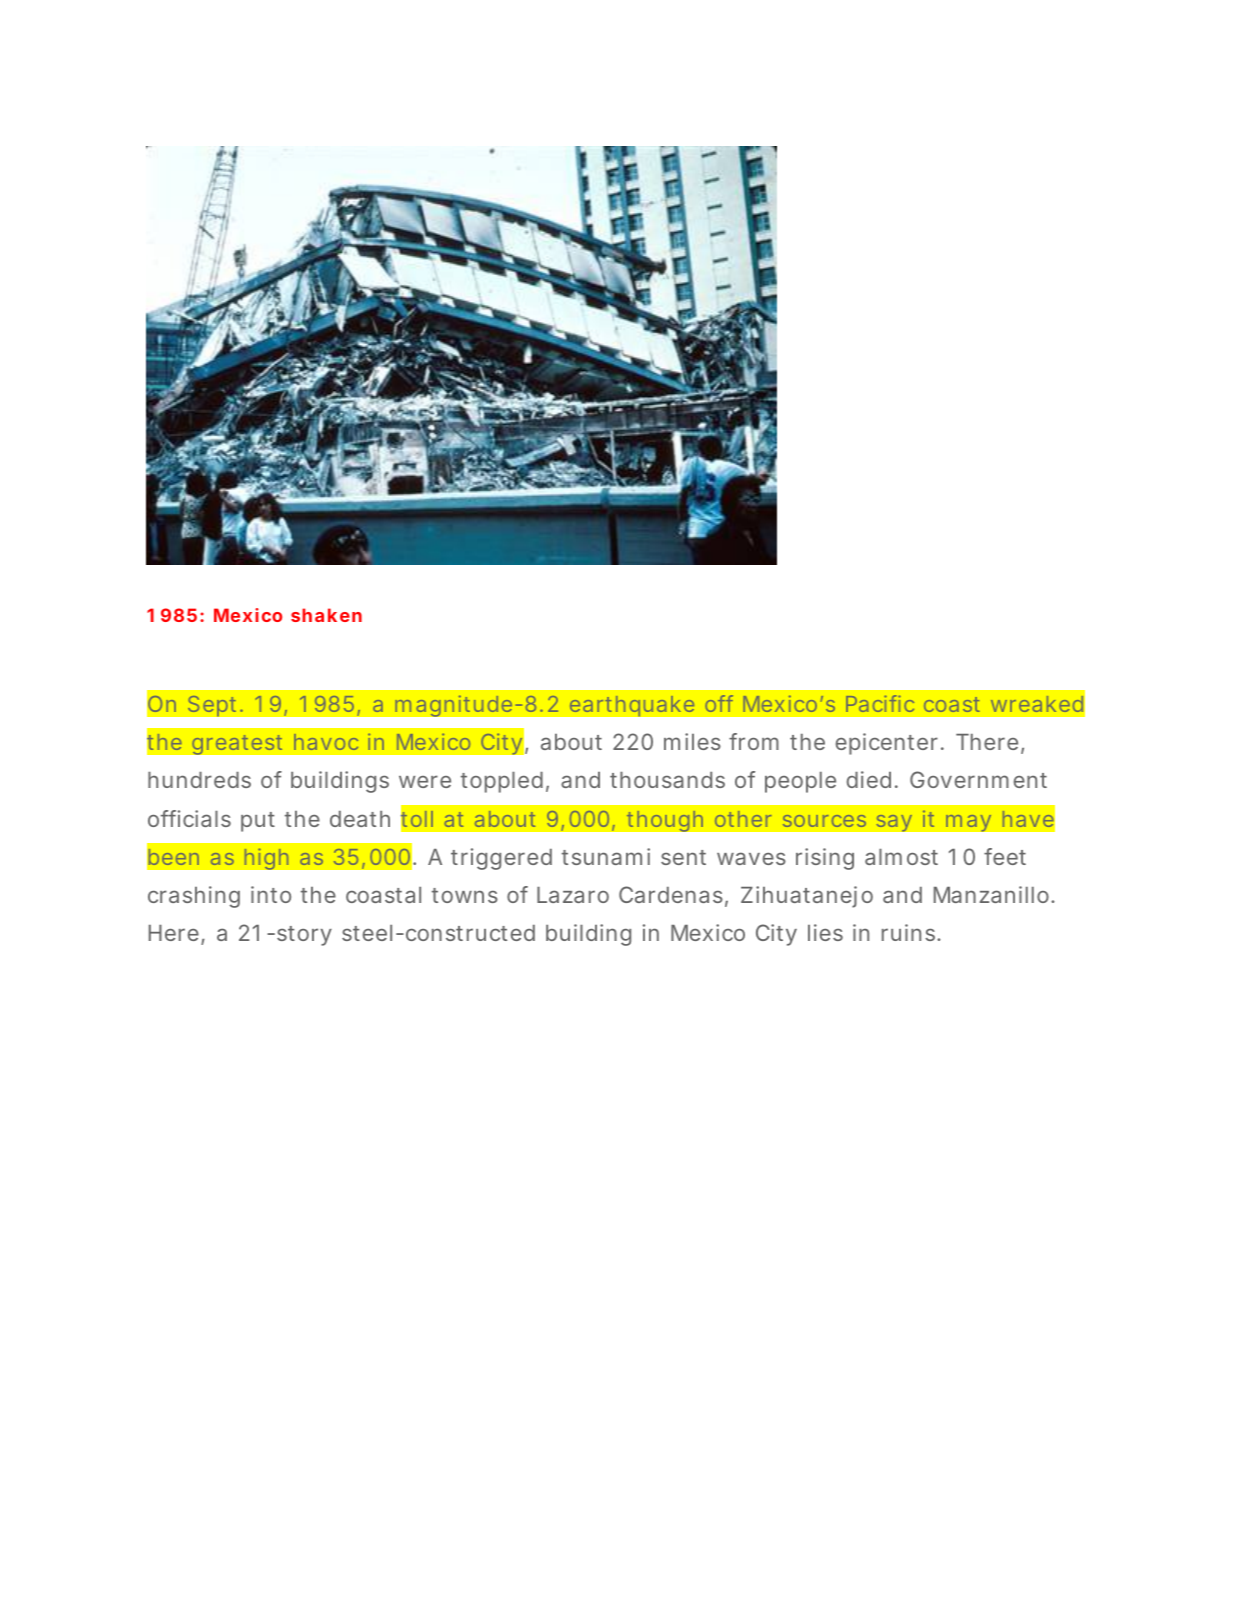 The image size is (1249, 1616). What do you see at coordinates (880, 703) in the image?
I see `Pacific` at bounding box center [880, 703].
